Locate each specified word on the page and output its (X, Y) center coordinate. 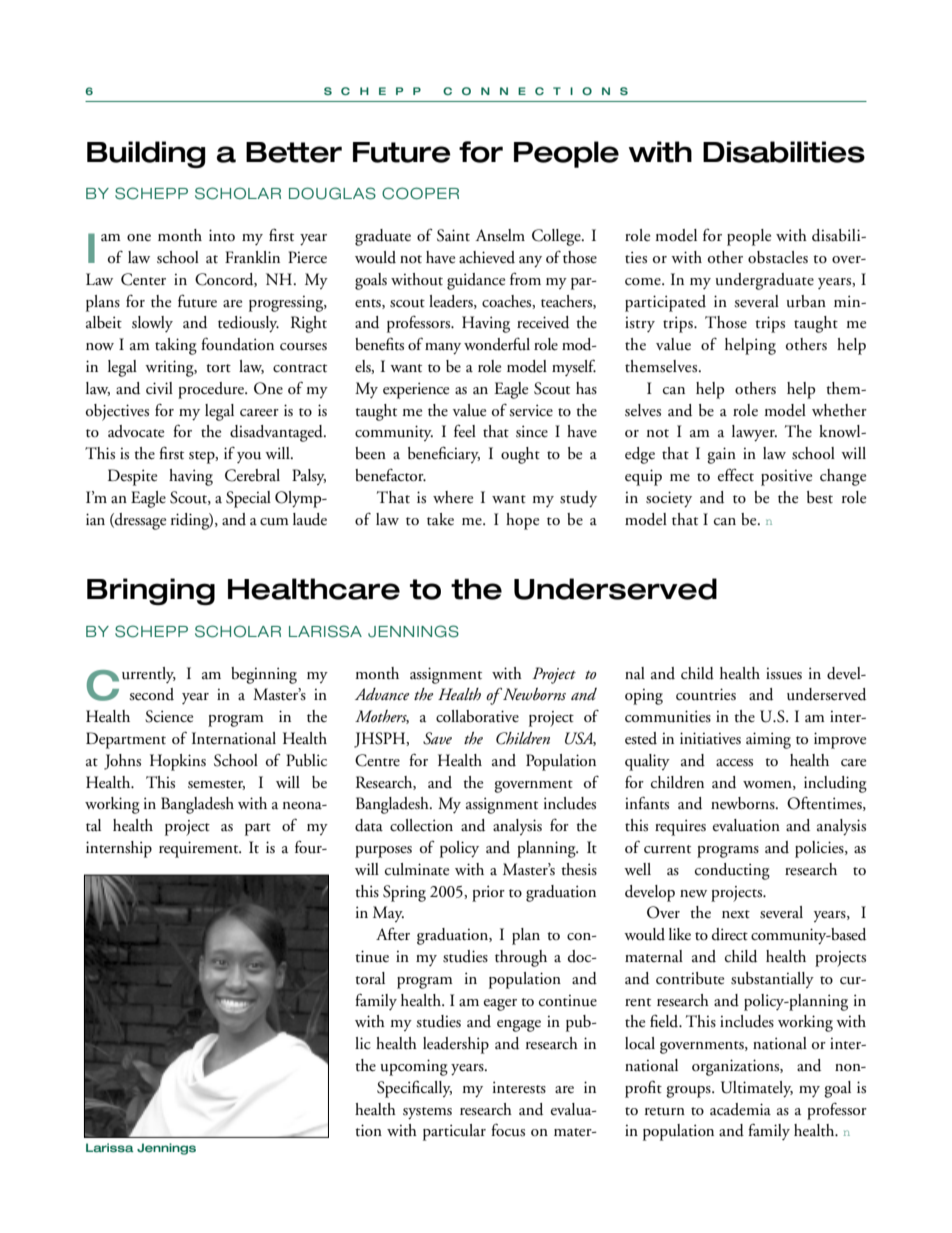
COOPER (420, 193)
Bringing (151, 591)
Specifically (414, 1089)
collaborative (477, 716)
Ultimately (757, 1089)
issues (784, 674)
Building (146, 154)
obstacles (778, 257)
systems (427, 1113)
